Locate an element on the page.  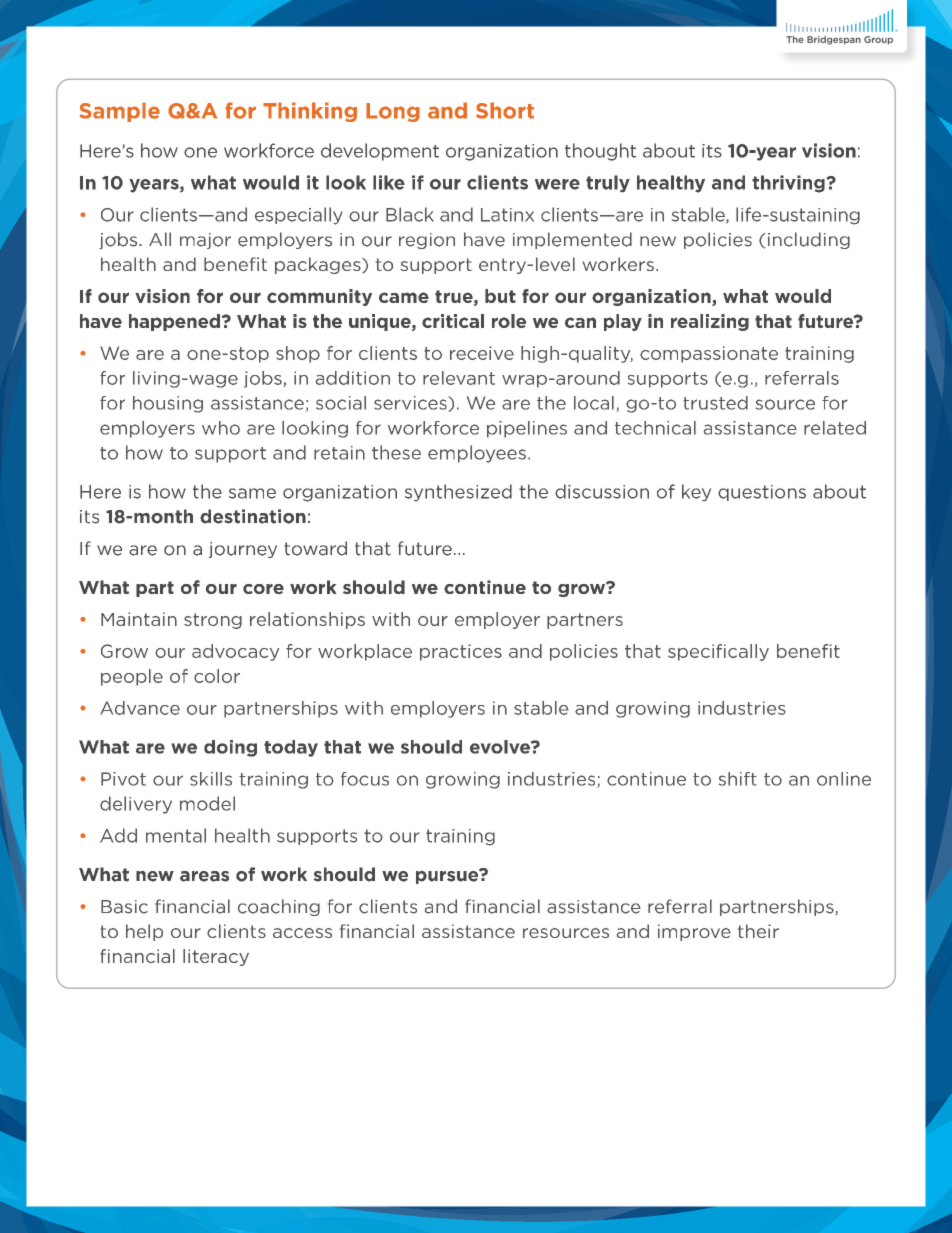
realizing is located at coordinates (710, 322).
